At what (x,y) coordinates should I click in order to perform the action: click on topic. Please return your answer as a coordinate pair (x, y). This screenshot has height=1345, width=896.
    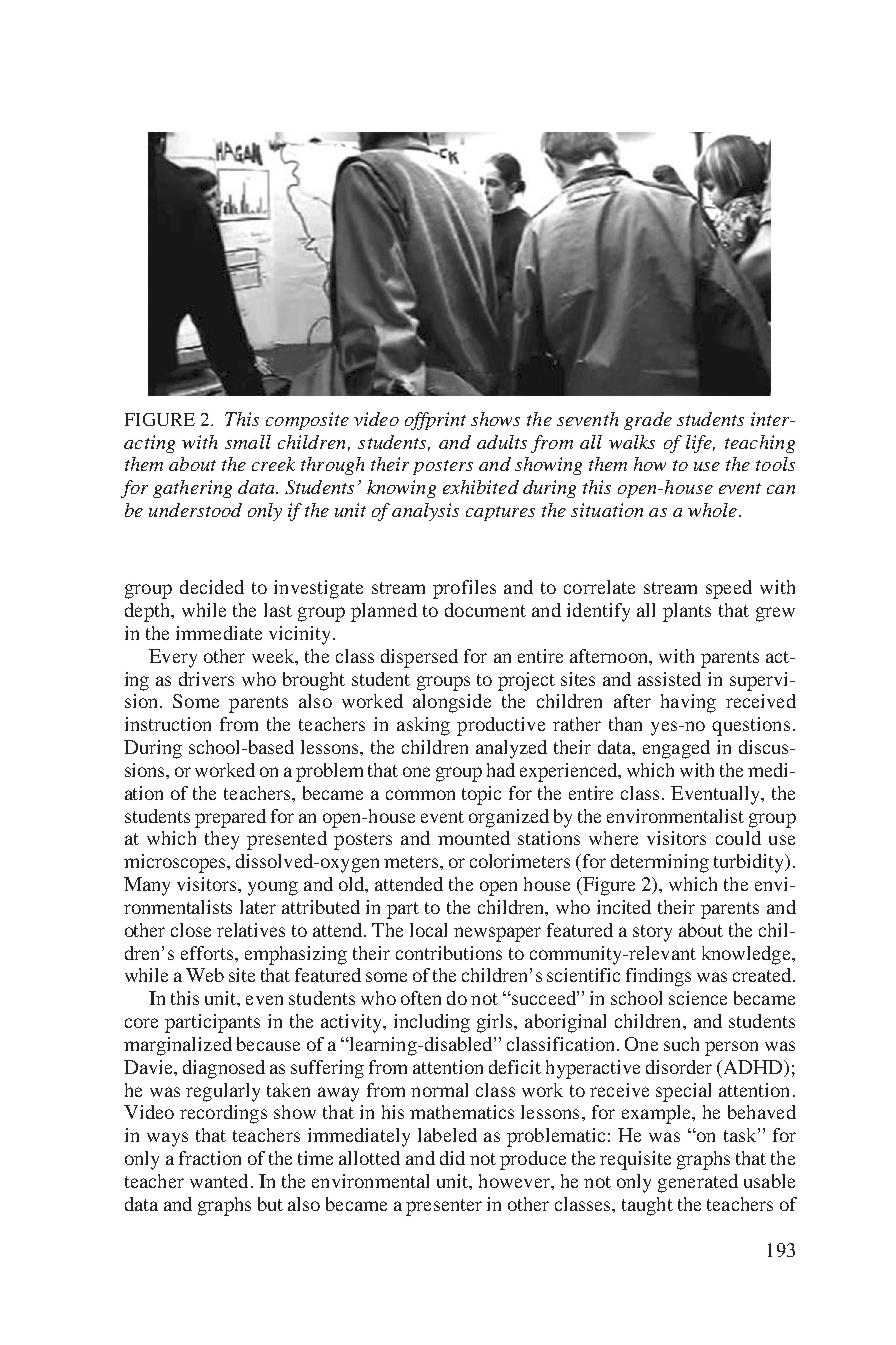
    Looking at the image, I should click on (481, 795).
